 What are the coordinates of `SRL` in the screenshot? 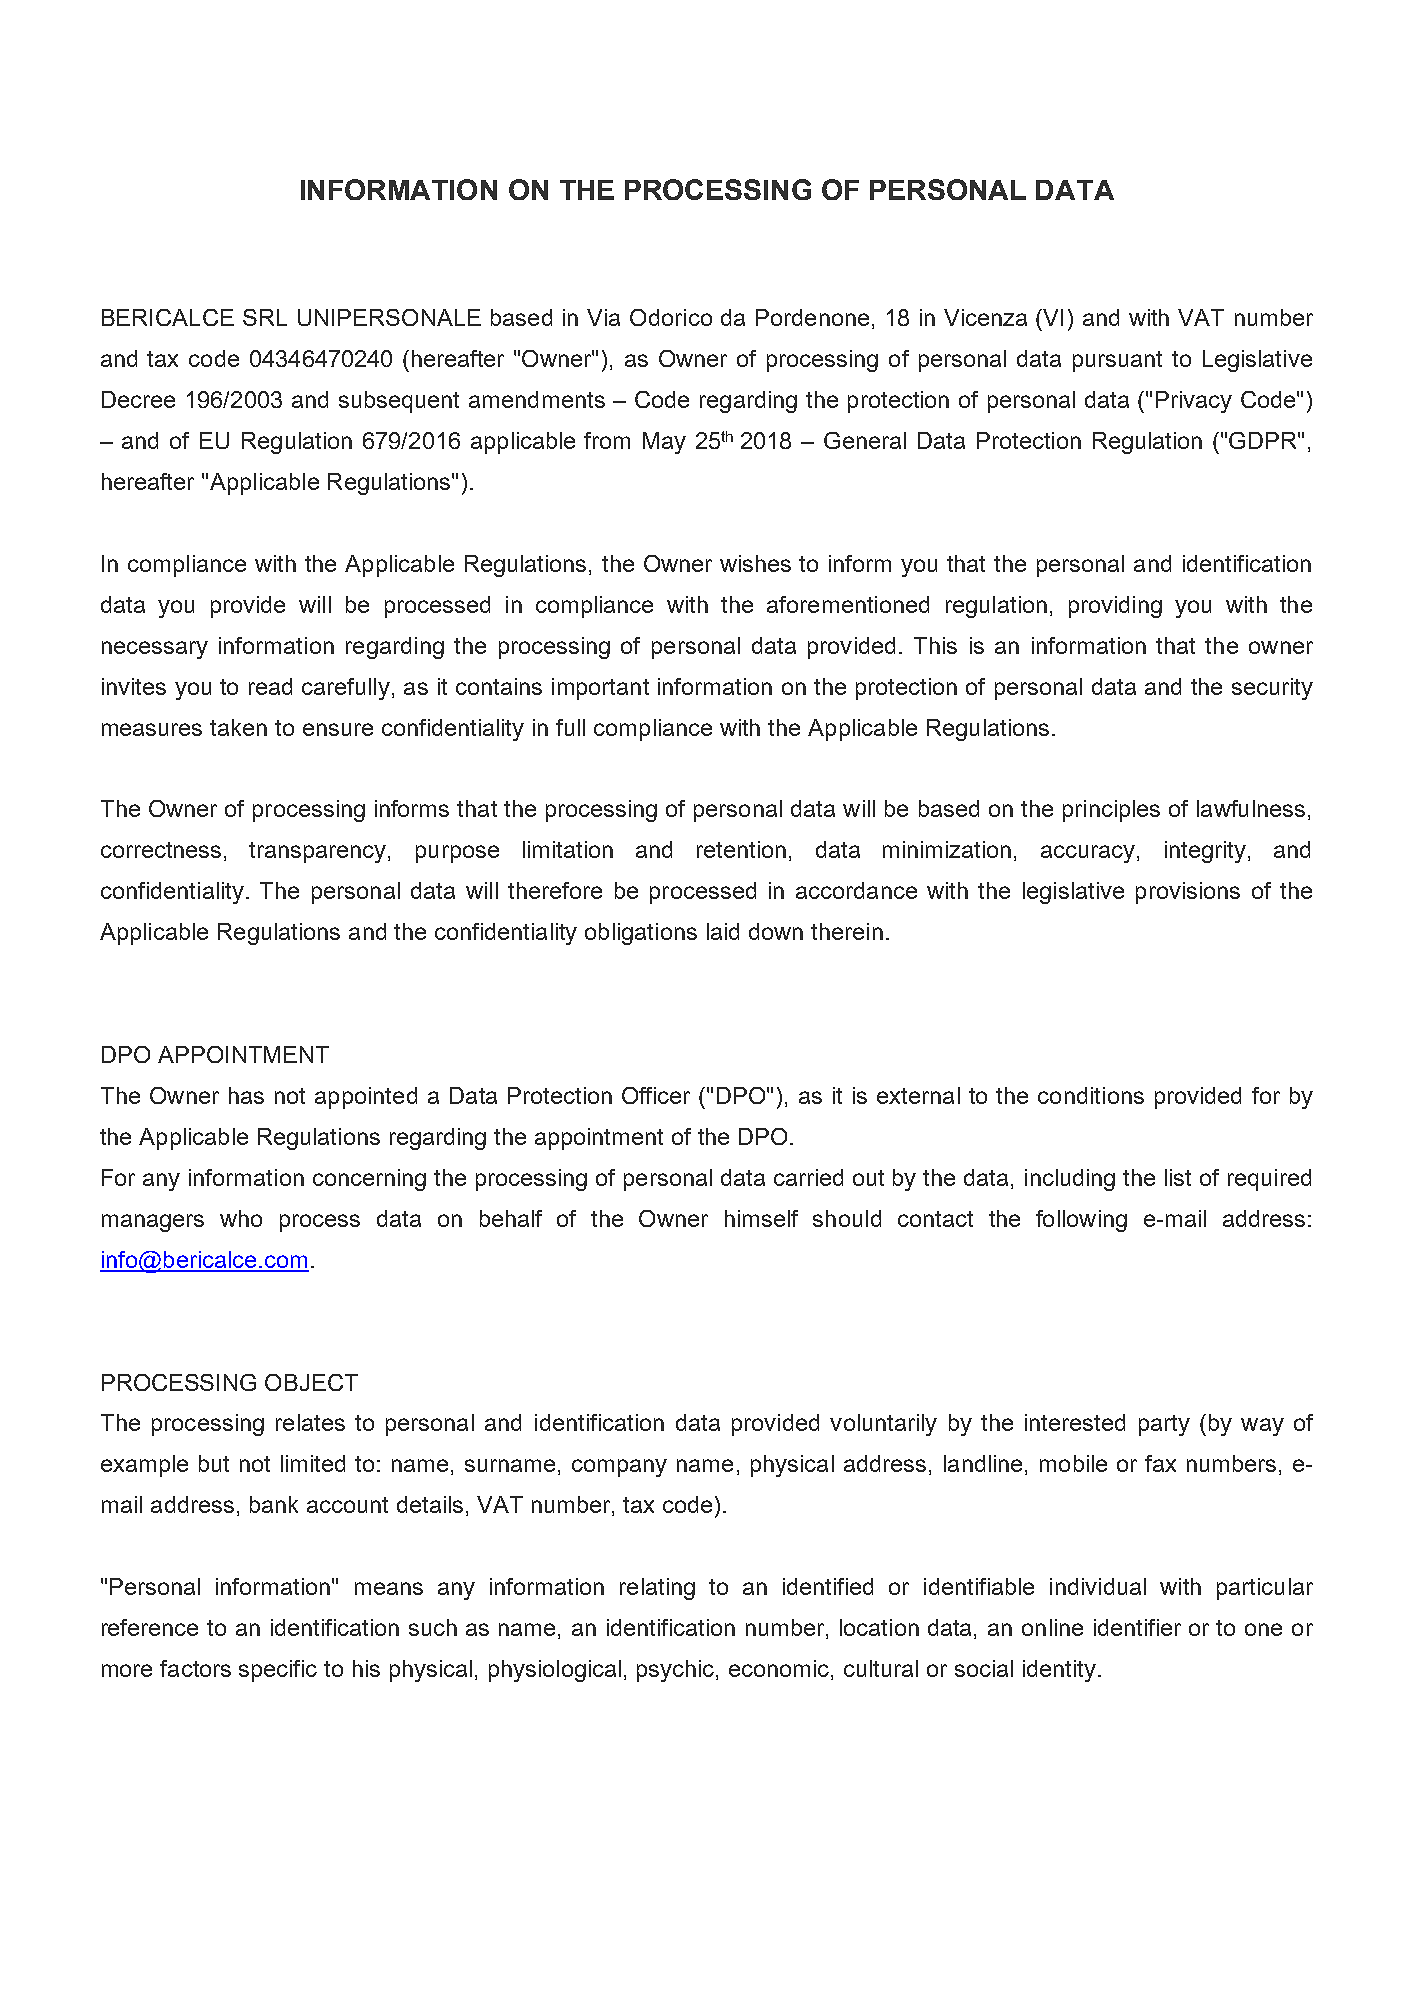 It's located at (265, 317).
